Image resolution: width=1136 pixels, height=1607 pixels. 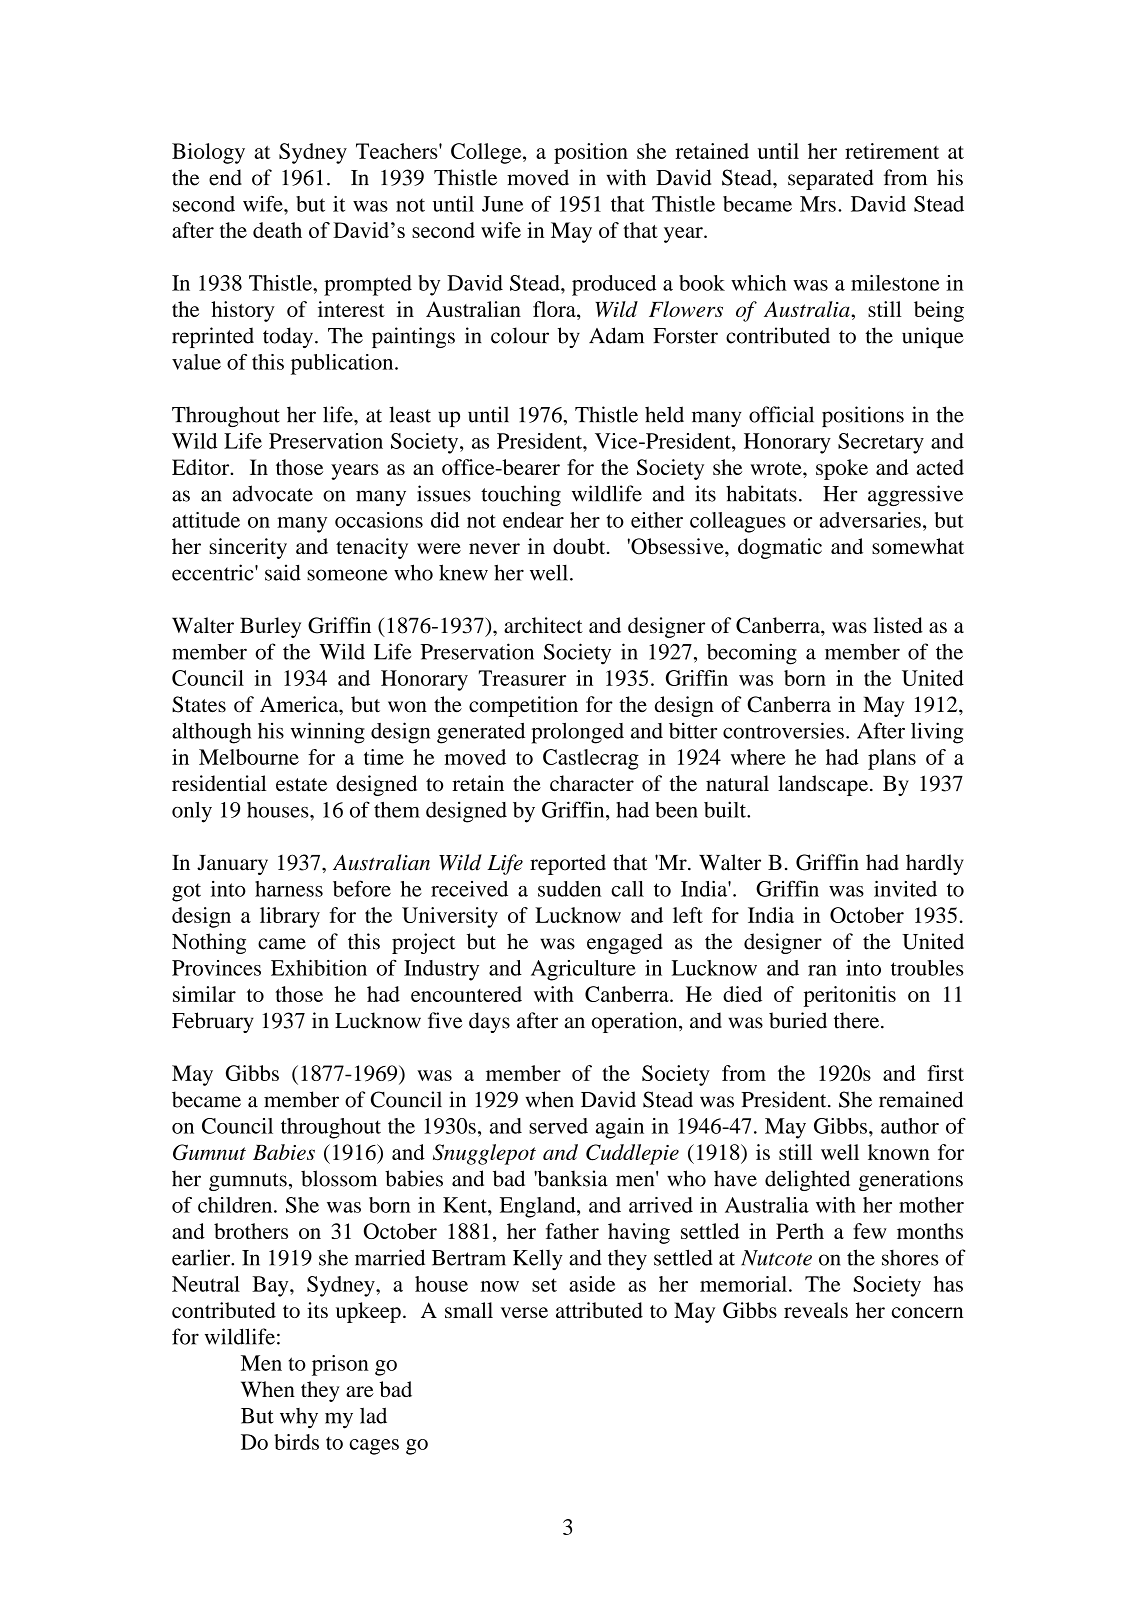 I want to click on Agriculture, so click(x=583, y=970).
